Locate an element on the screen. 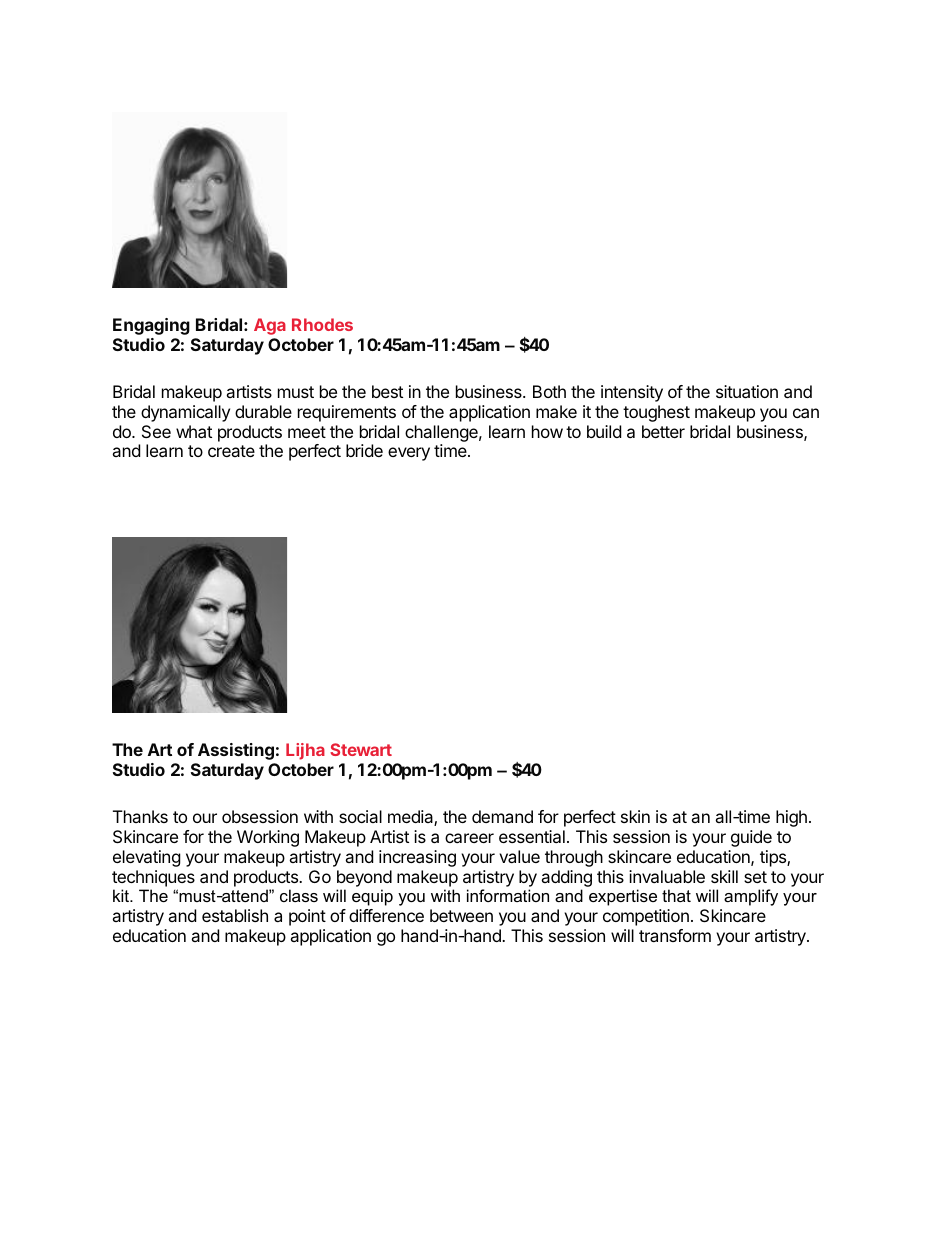  between is located at coordinates (461, 915).
